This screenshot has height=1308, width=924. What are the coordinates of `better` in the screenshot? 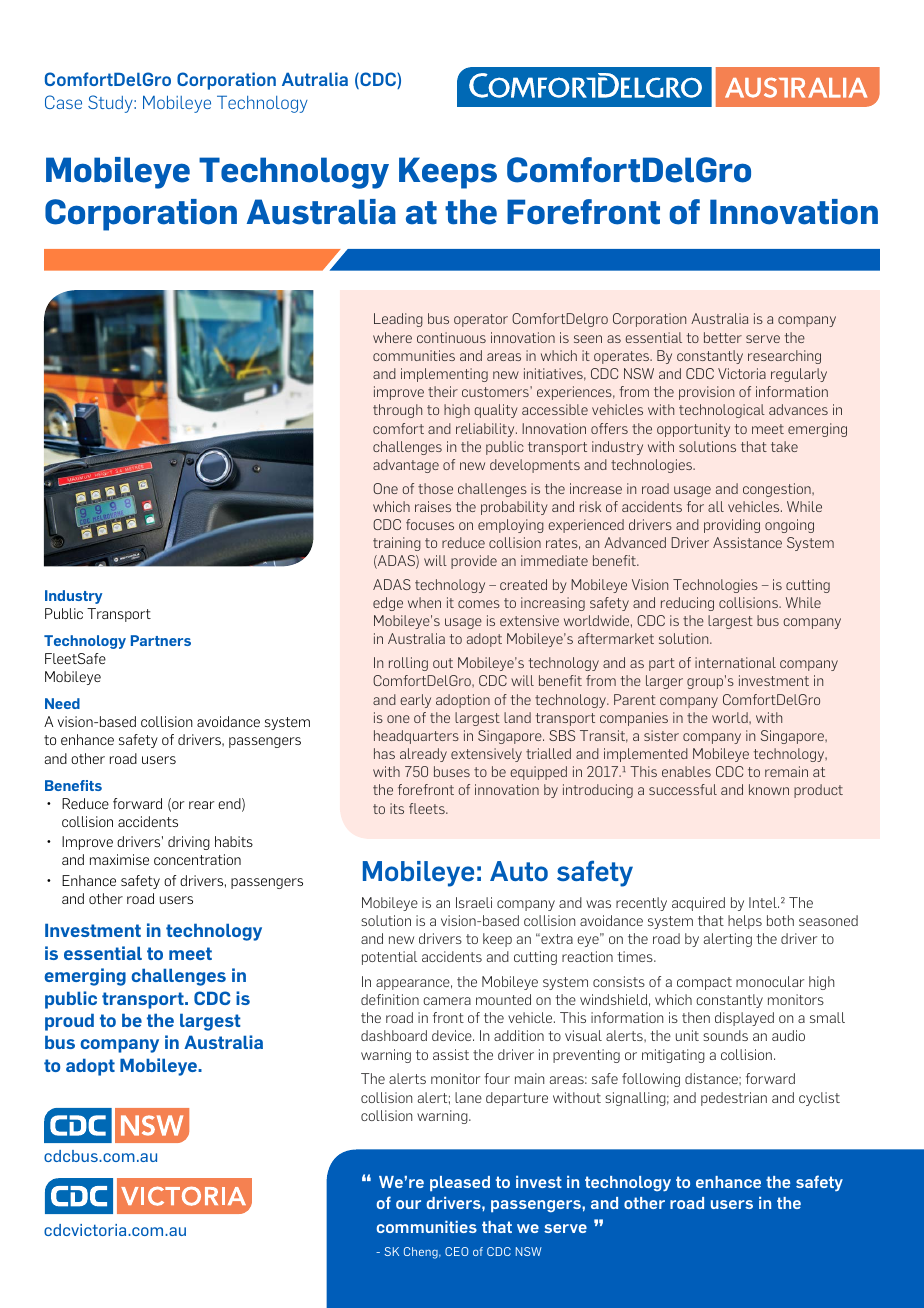 It's located at (723, 337).
